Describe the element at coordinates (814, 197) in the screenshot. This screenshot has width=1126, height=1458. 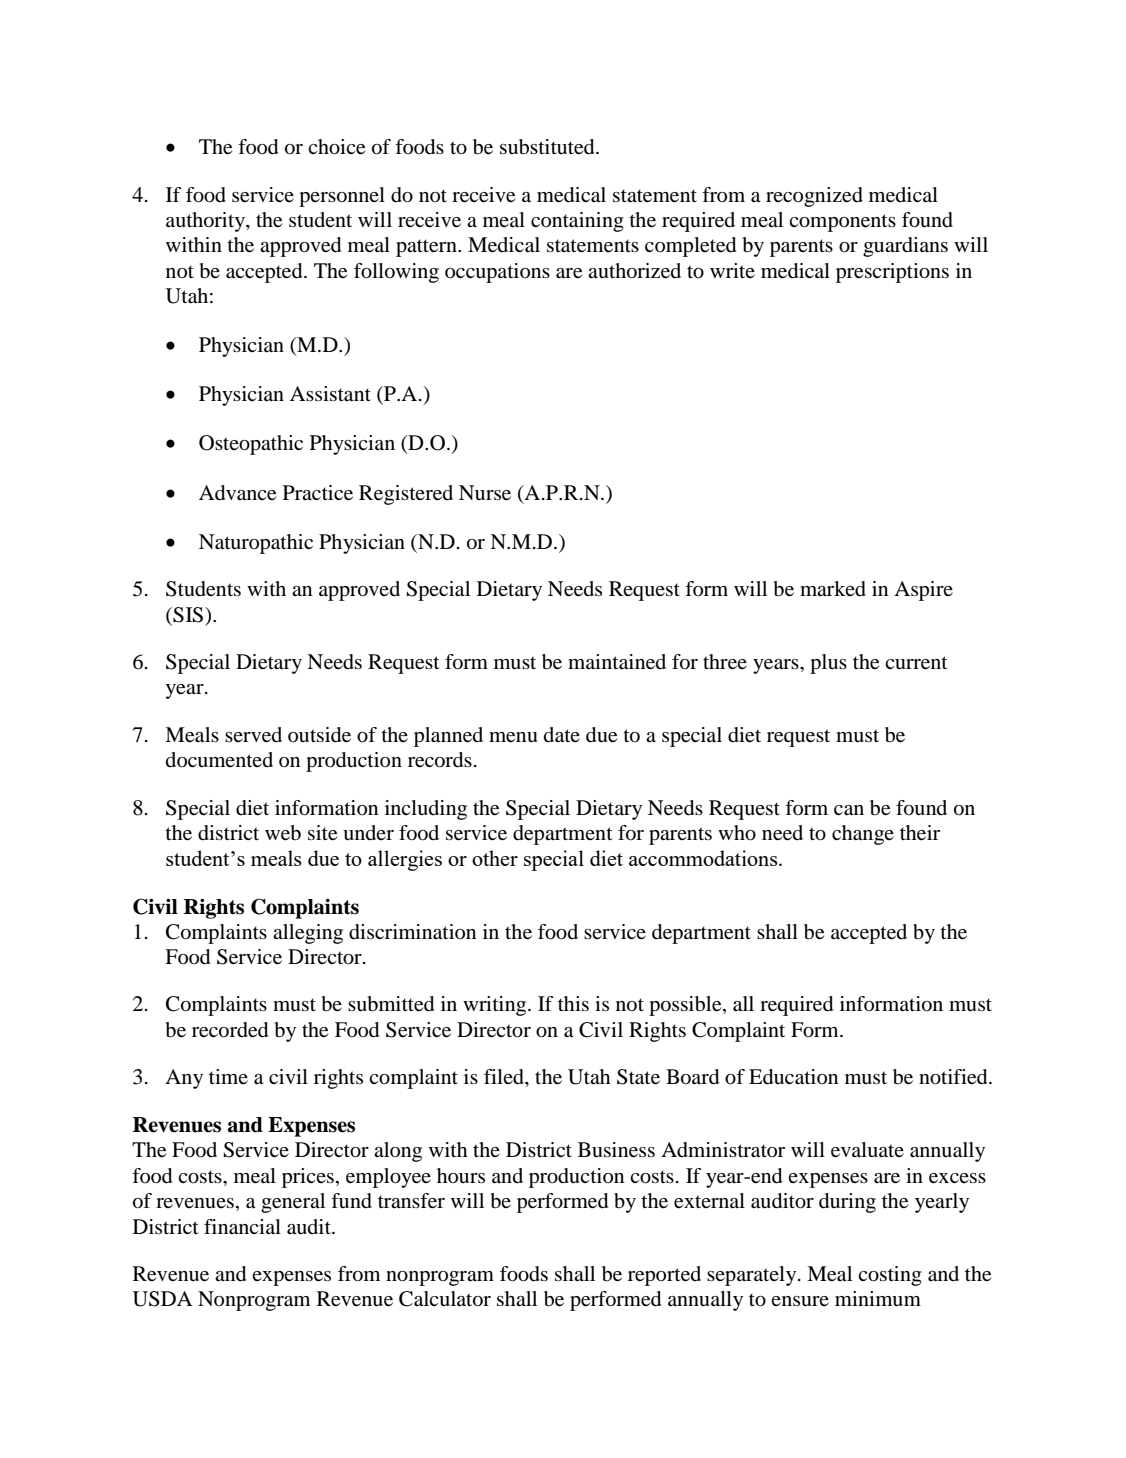
I see `recognized` at that location.
